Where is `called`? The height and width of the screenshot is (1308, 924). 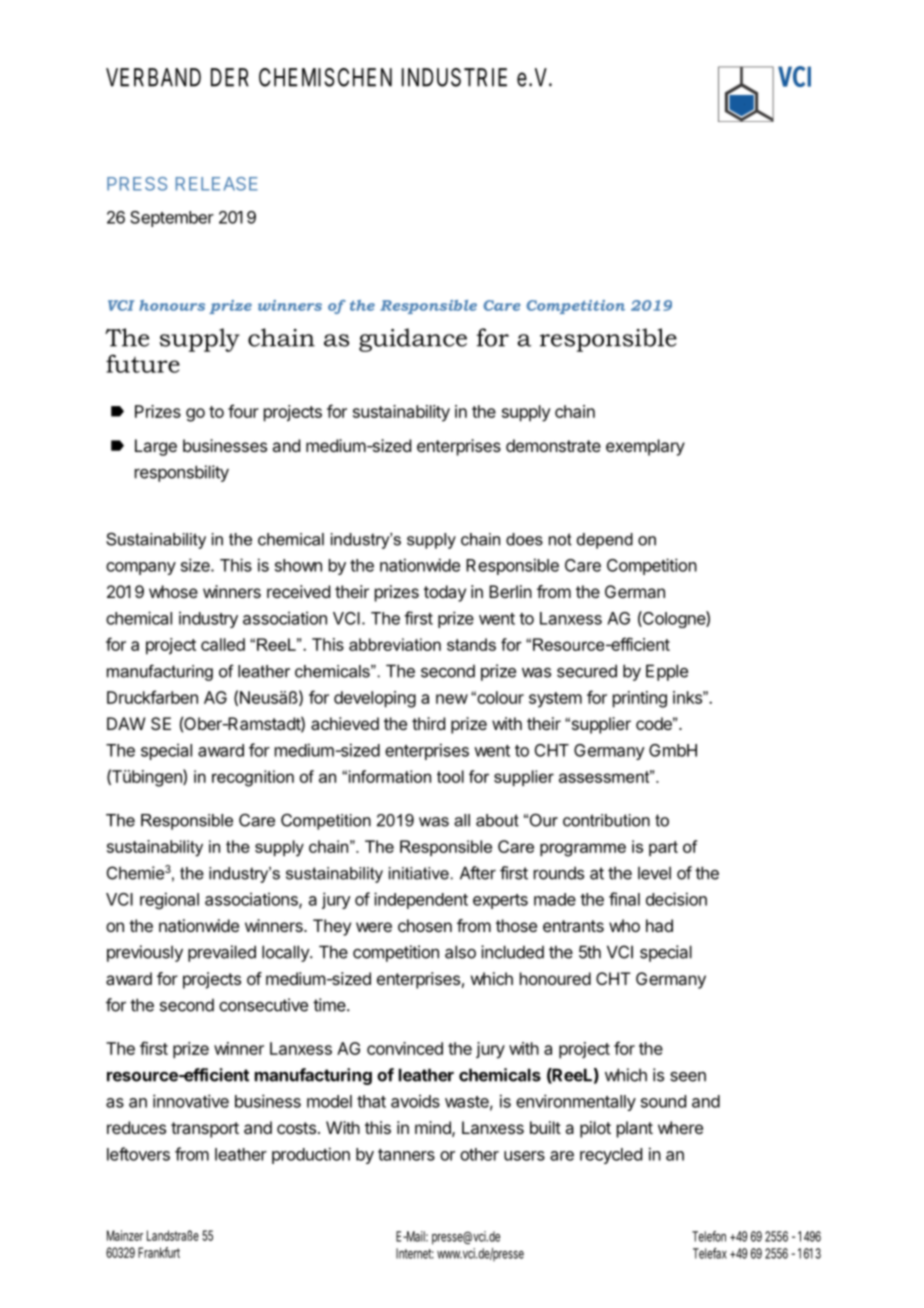 called is located at coordinates (223, 644).
